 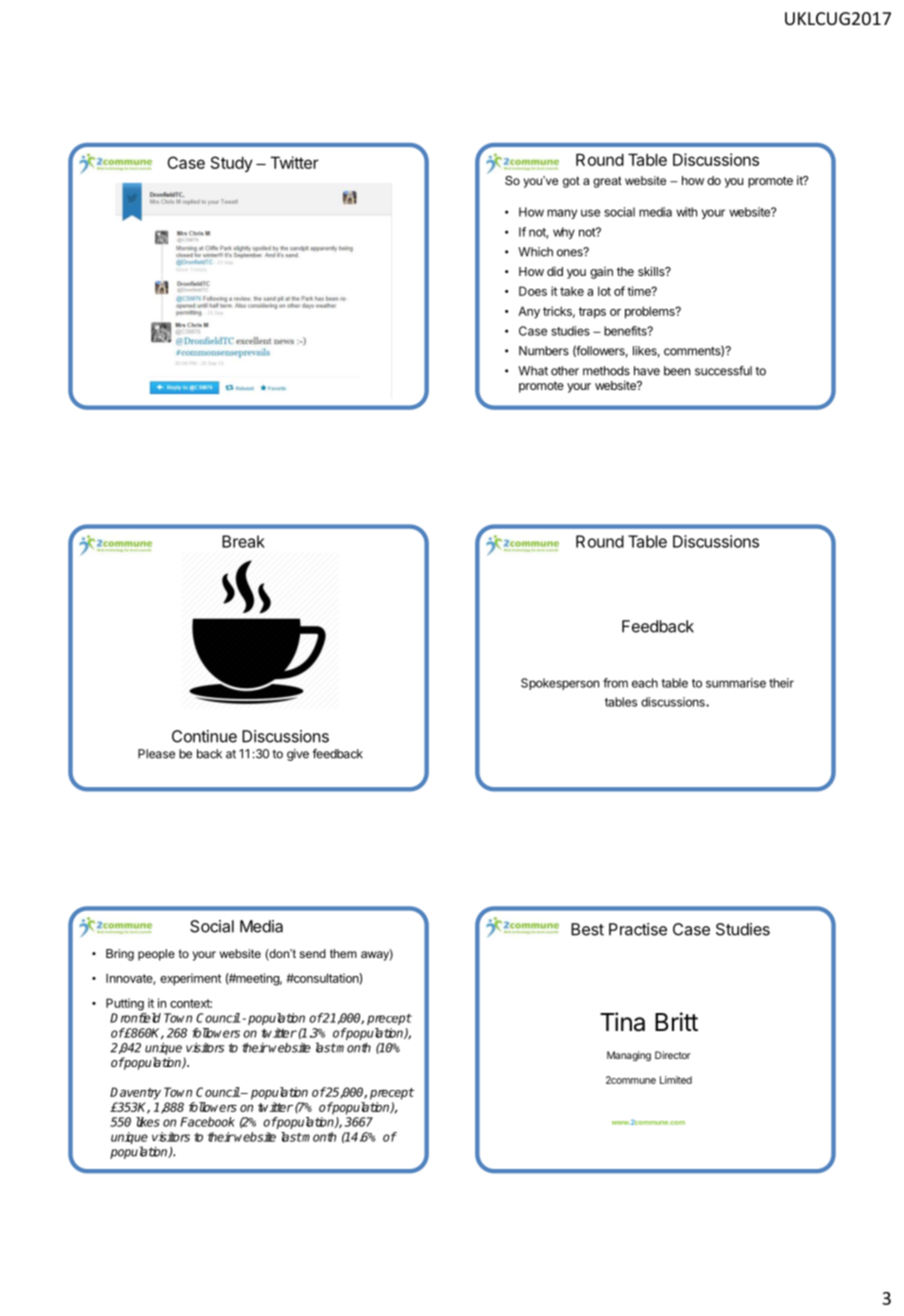 I want to click on Limited, so click(x=676, y=1080).
